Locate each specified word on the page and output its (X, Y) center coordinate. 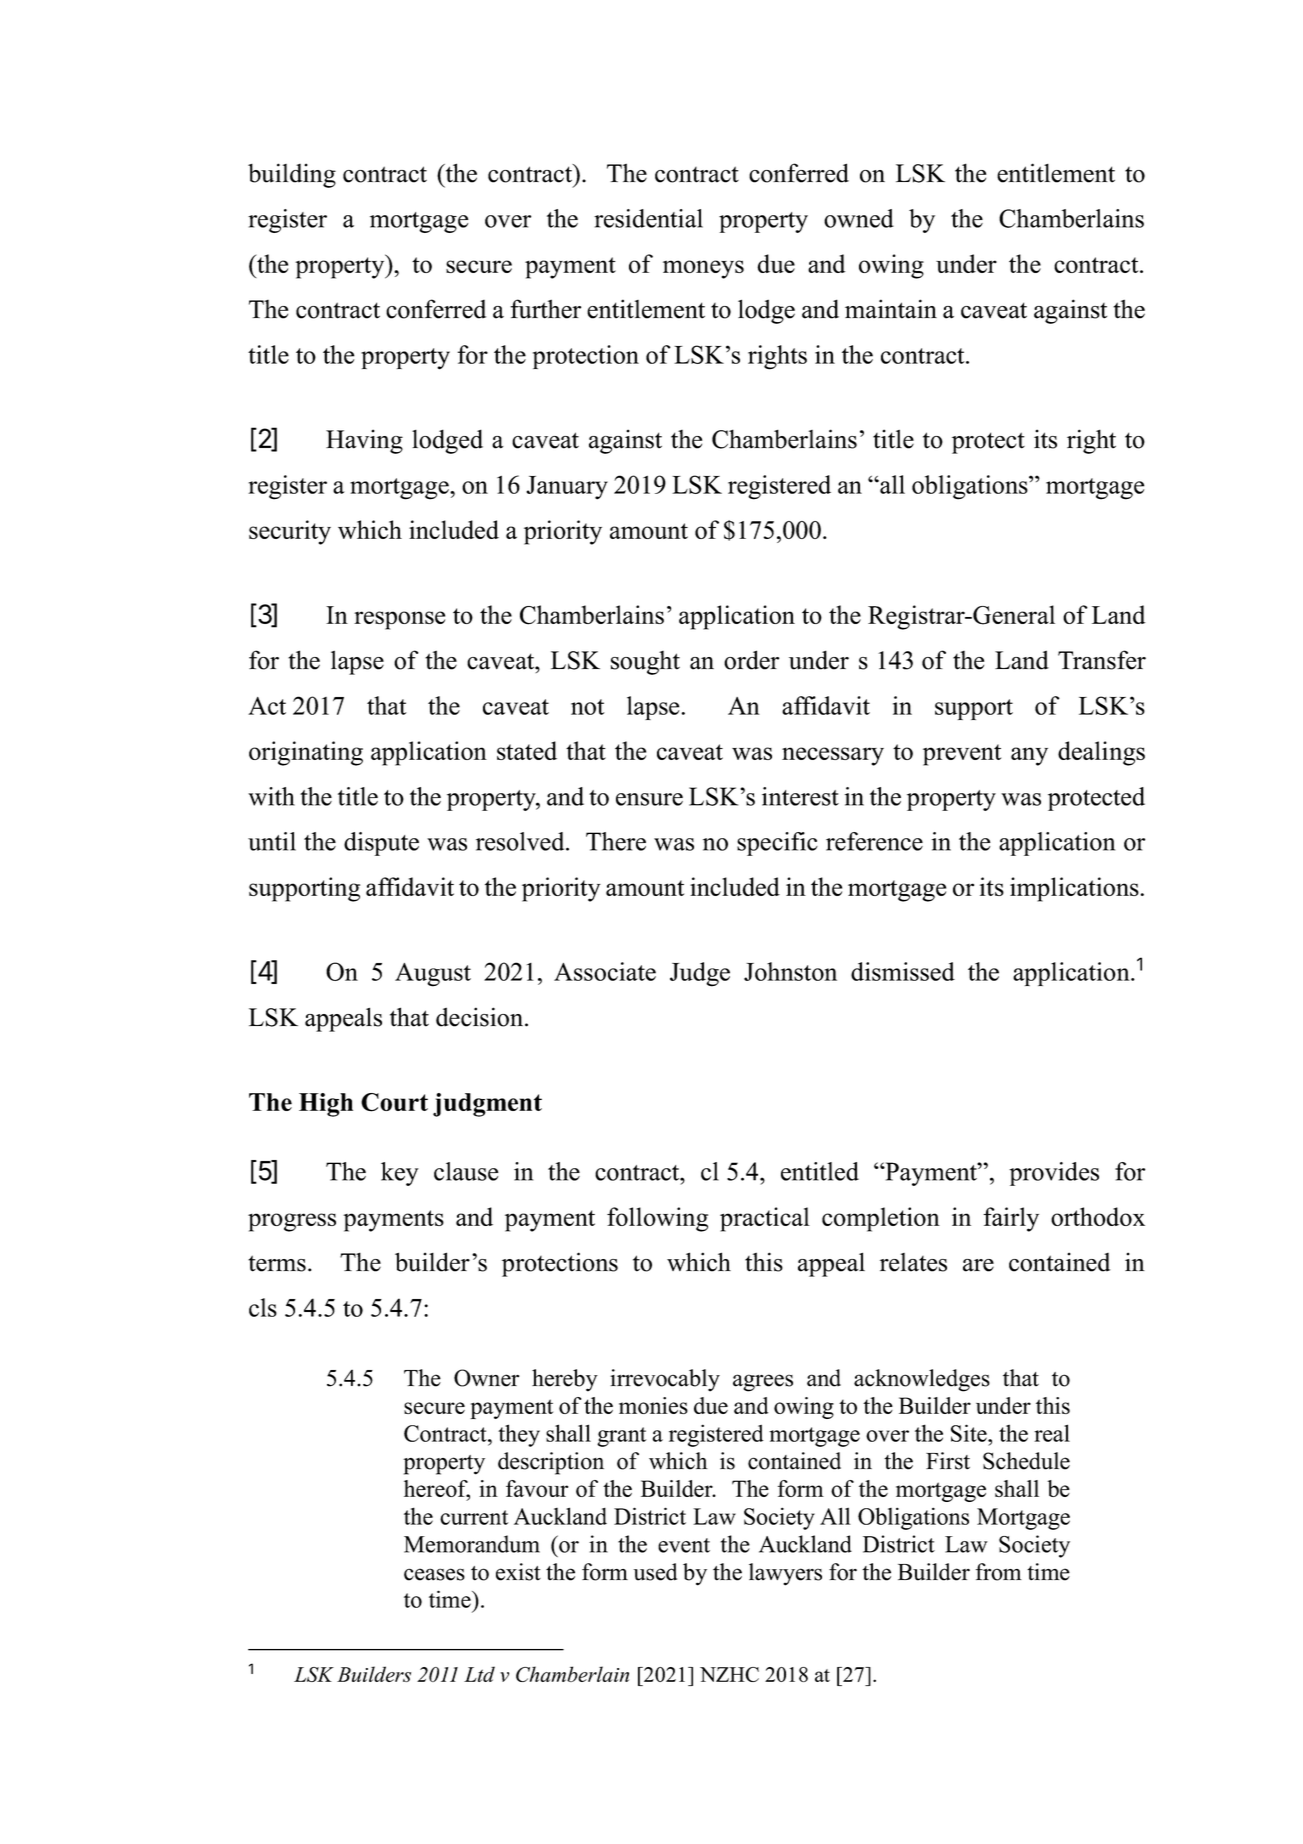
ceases (434, 1574)
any (1029, 756)
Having (364, 441)
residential (648, 218)
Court (394, 1102)
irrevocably (665, 1380)
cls (263, 1307)
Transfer (1102, 660)
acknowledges (922, 1380)
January (567, 488)
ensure (649, 799)
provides (1054, 1174)
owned (859, 218)
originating (306, 753)
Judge (700, 974)
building (292, 175)
